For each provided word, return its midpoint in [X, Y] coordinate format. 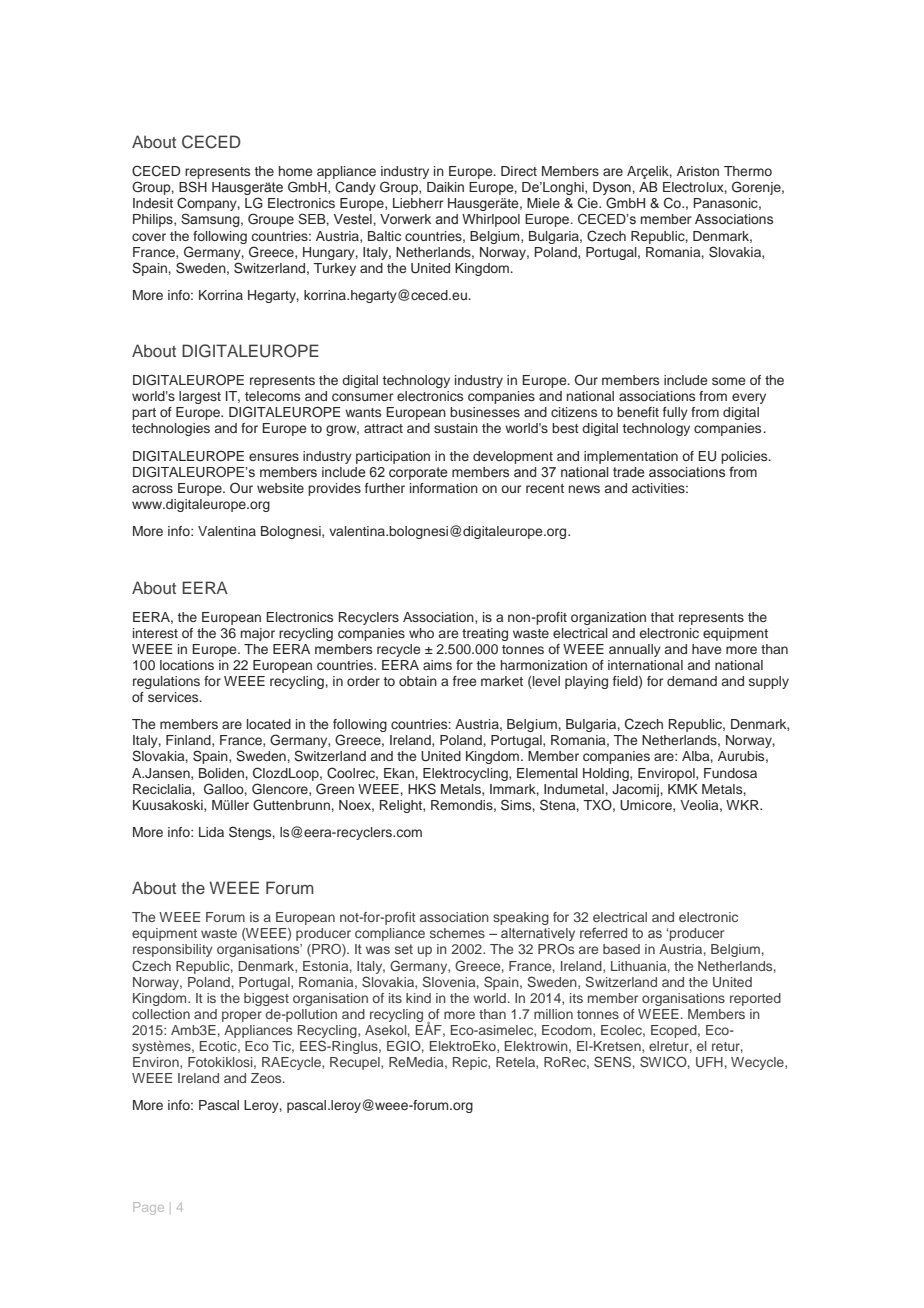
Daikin [445, 187]
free [464, 681]
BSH [193, 186]
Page [148, 1208]
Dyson [612, 190]
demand [692, 681]
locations [187, 665]
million [553, 1014]
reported [755, 999]
